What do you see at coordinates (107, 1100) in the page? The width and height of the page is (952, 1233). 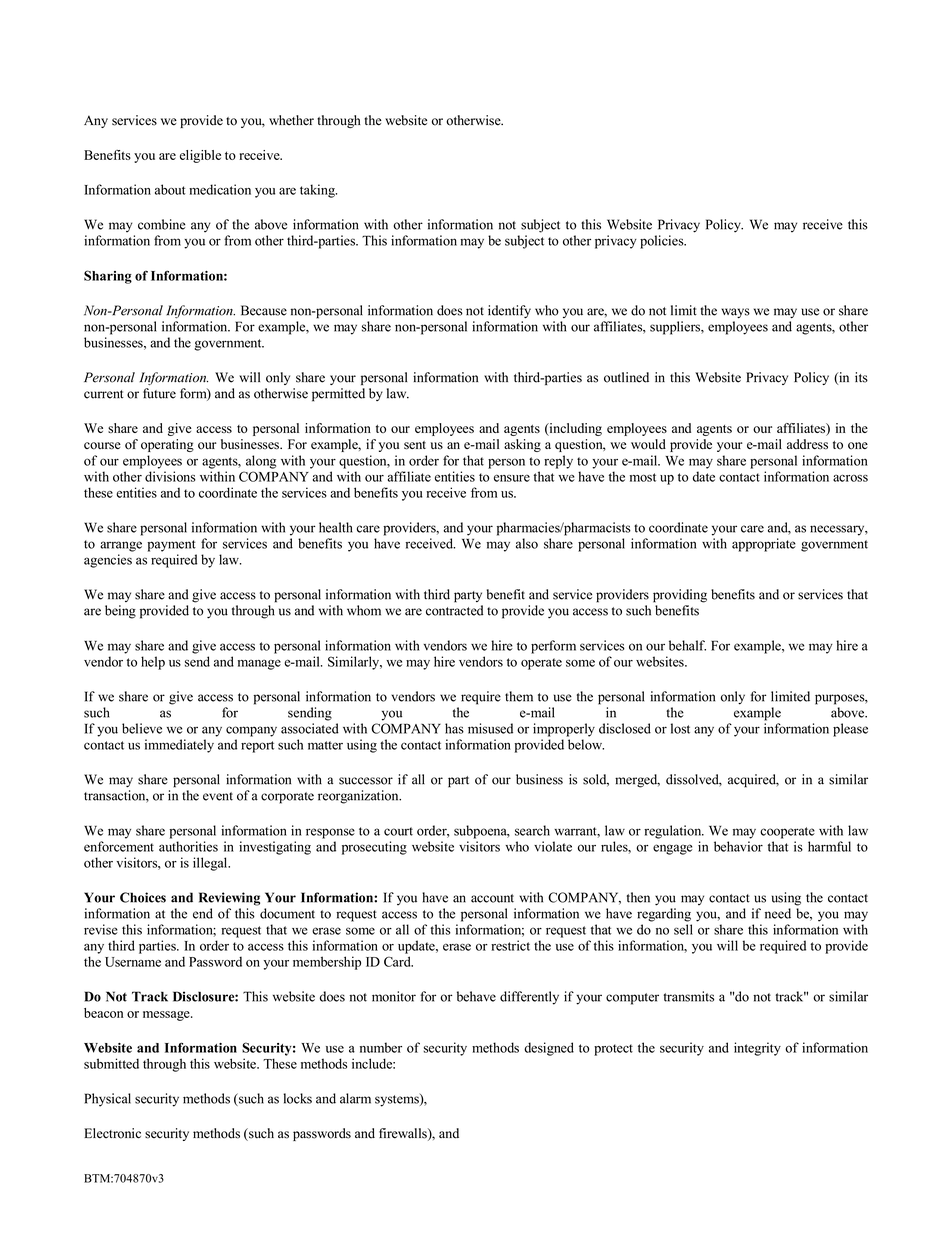 I see `Physical` at bounding box center [107, 1100].
